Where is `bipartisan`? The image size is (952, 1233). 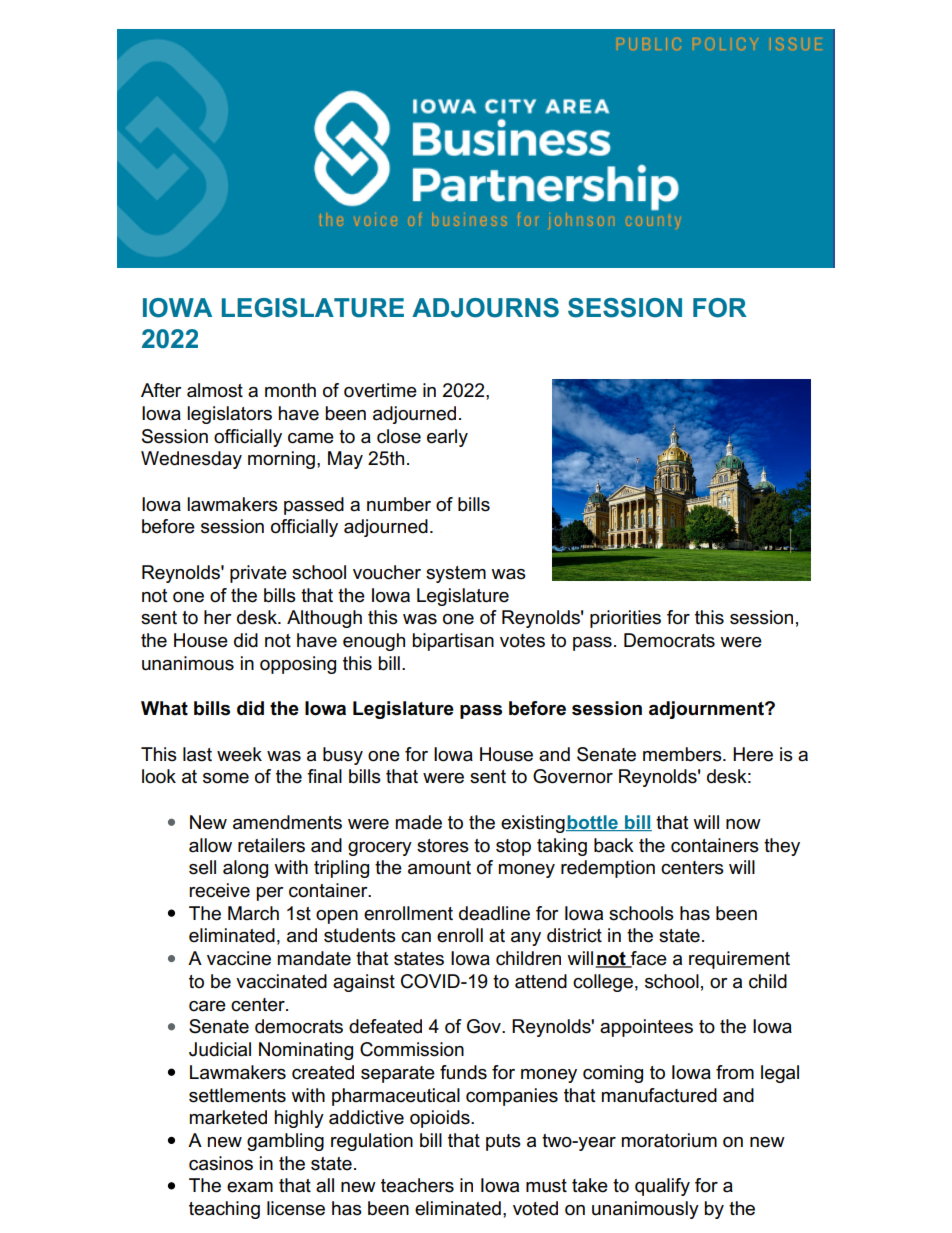
bipartisan is located at coordinates (453, 642).
